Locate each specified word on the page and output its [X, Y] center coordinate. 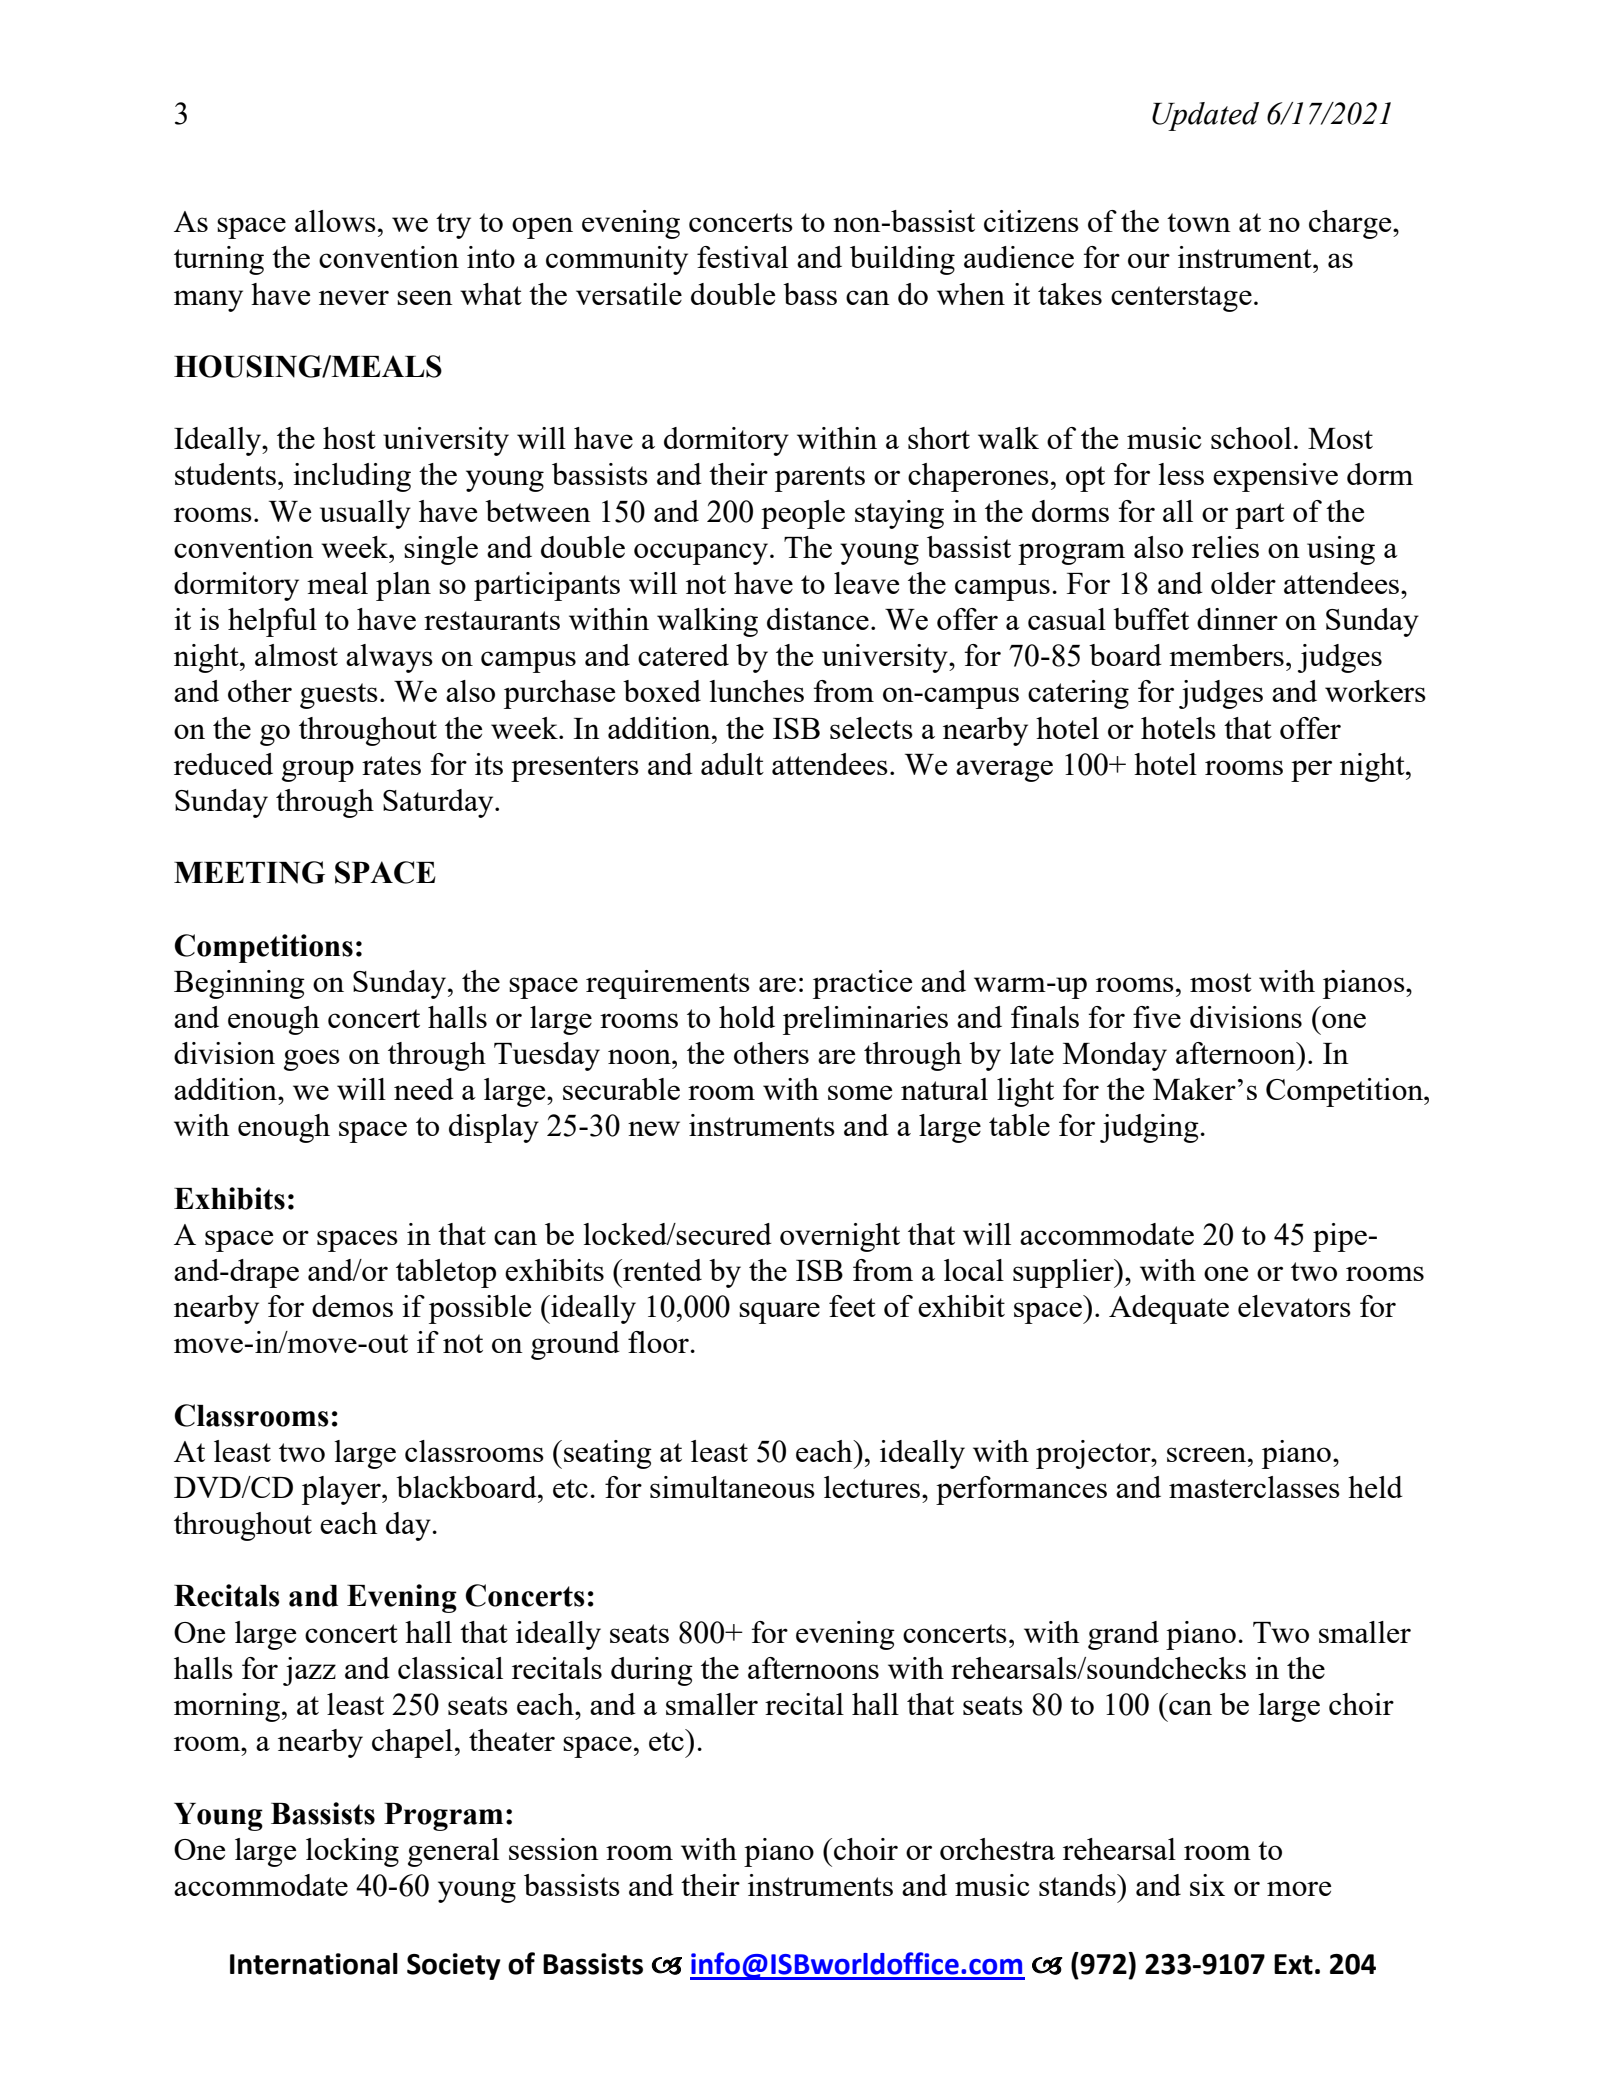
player [342, 1490]
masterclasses [1254, 1487]
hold [747, 1017]
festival [742, 257]
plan [403, 586]
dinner [1237, 619]
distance [818, 619]
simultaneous [732, 1487]
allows [335, 221]
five [1157, 1017]
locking [352, 1852]
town [1199, 222]
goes [312, 1060]
